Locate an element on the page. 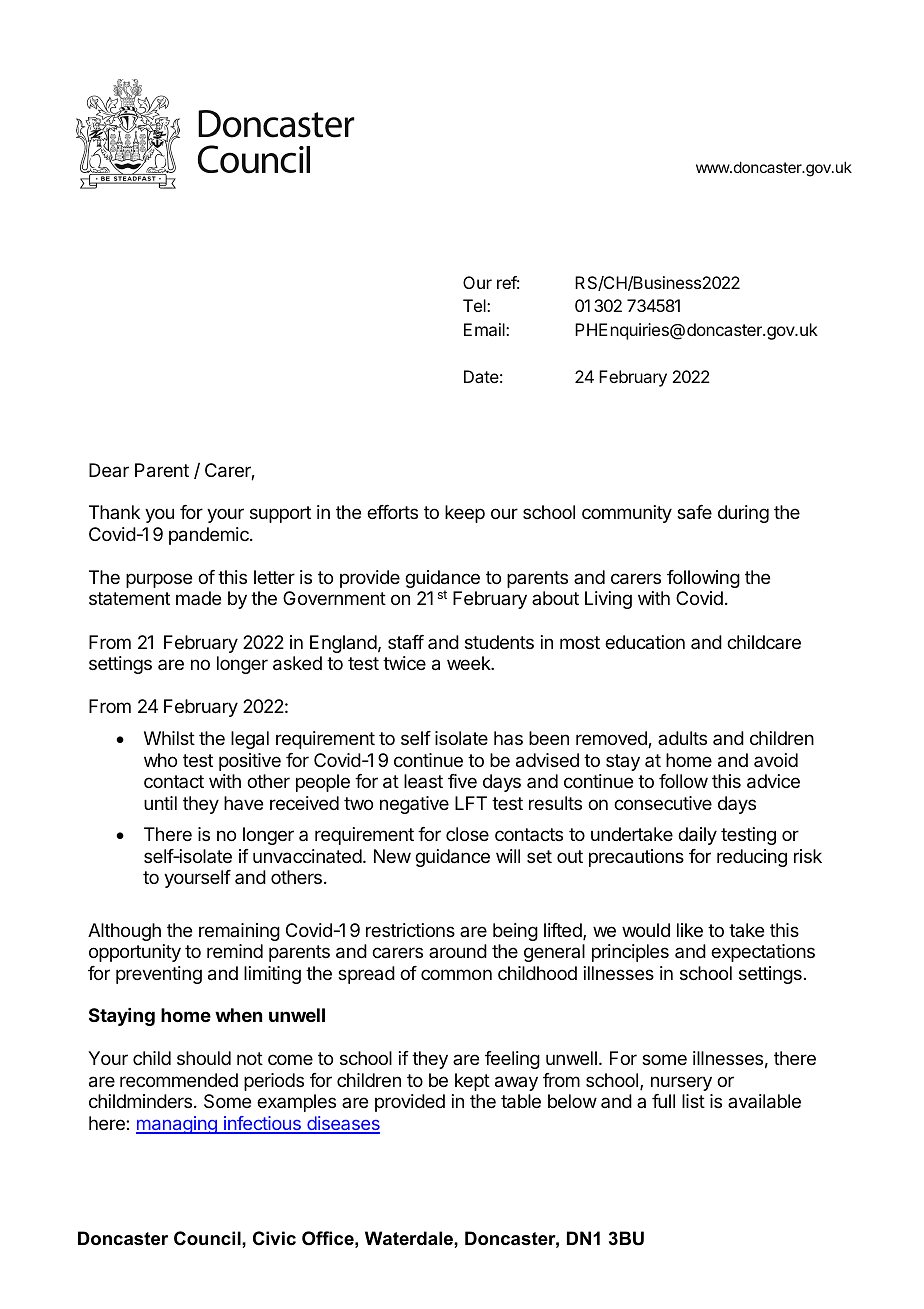 The image size is (924, 1309). Tel is located at coordinates (475, 305).
